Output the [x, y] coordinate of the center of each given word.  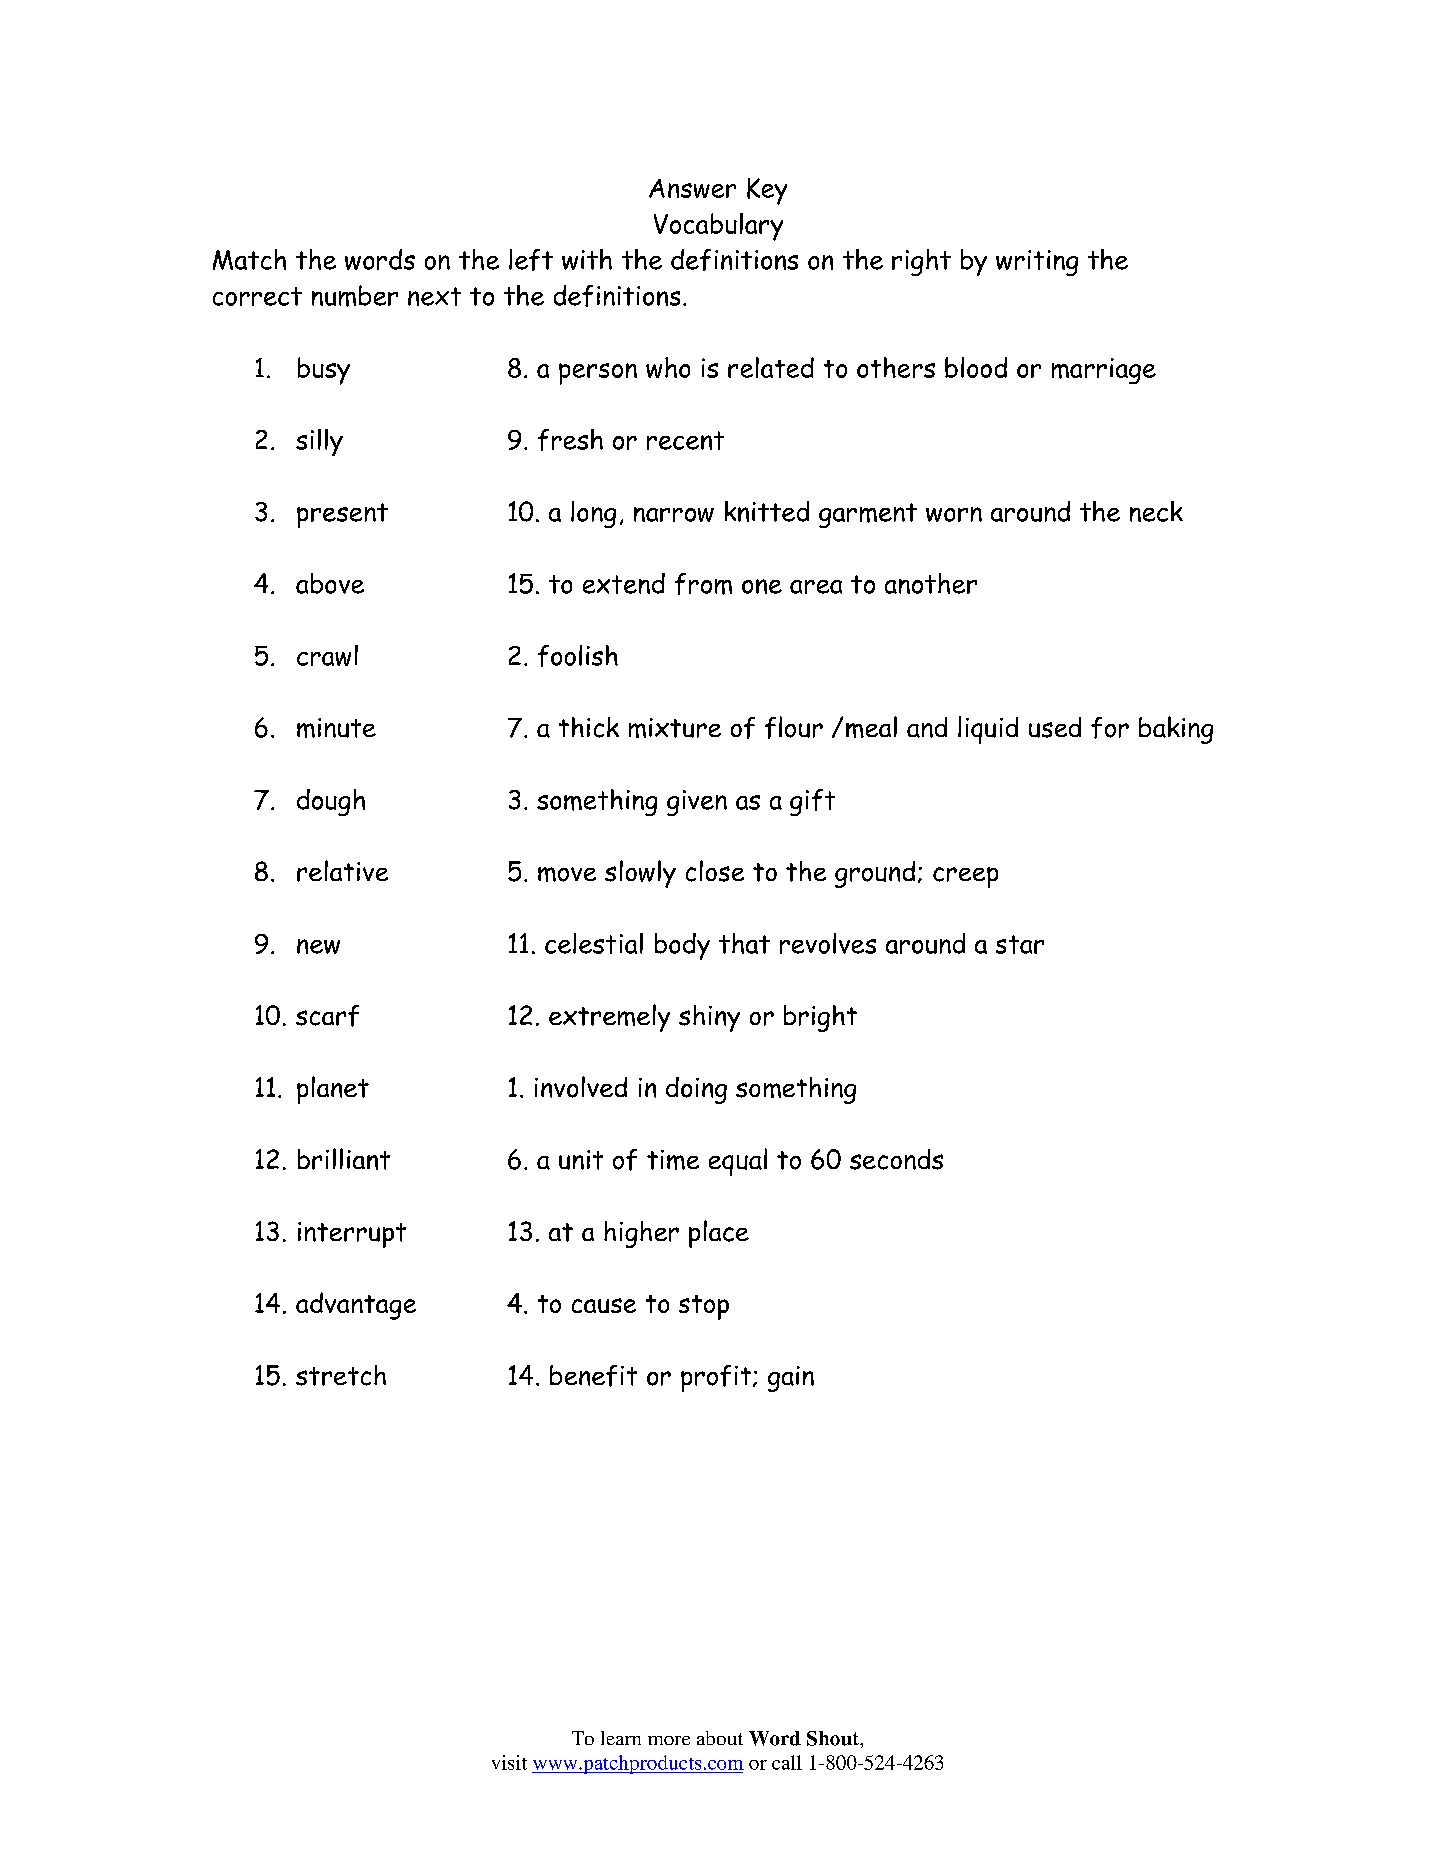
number [355, 296]
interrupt [352, 1235]
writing [1037, 263]
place [719, 1234]
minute [336, 728]
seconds [896, 1159]
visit [509, 1762]
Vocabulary [718, 227]
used [1055, 727]
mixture [675, 728]
